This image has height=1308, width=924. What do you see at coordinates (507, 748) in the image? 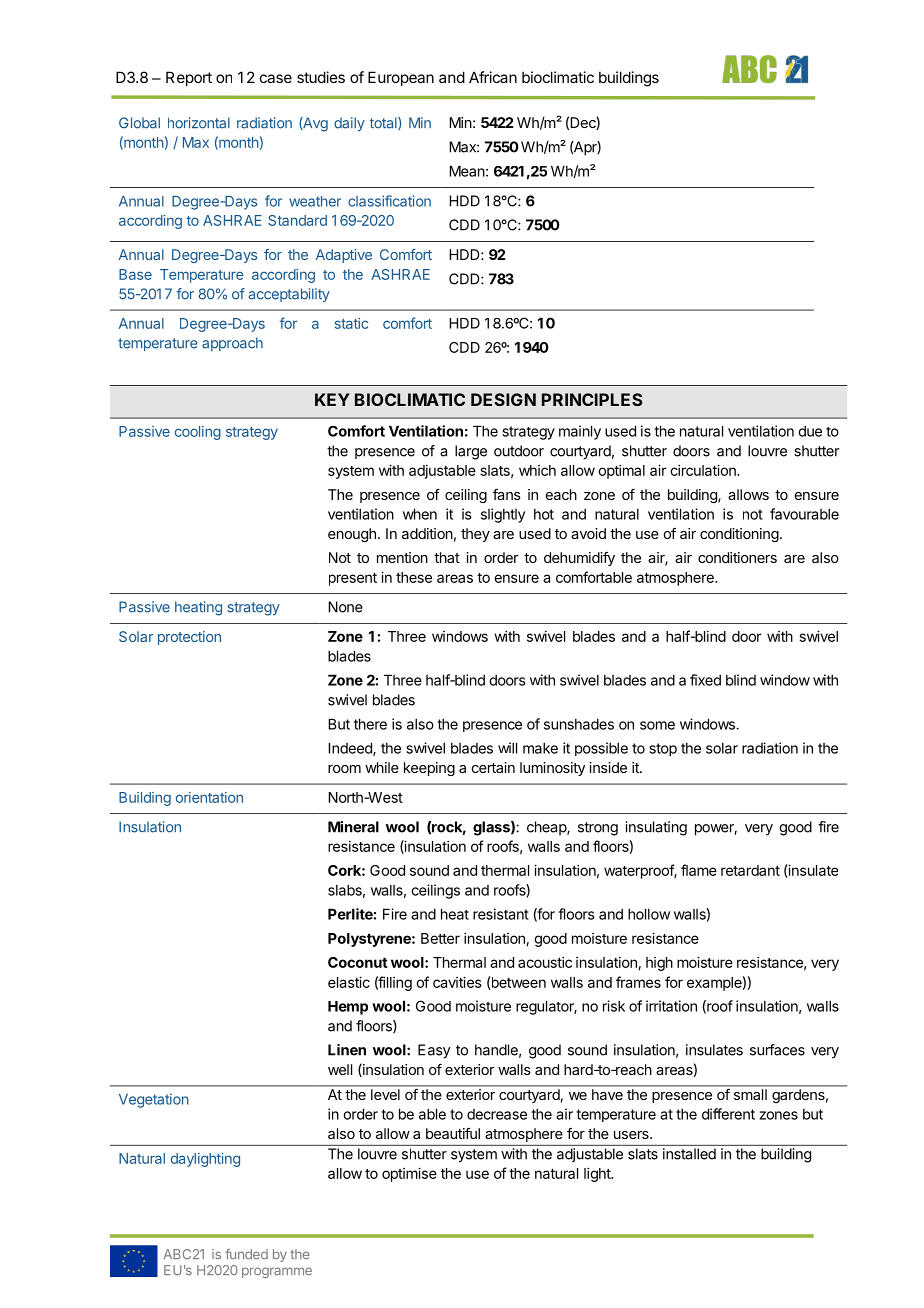
I see `will` at bounding box center [507, 748].
